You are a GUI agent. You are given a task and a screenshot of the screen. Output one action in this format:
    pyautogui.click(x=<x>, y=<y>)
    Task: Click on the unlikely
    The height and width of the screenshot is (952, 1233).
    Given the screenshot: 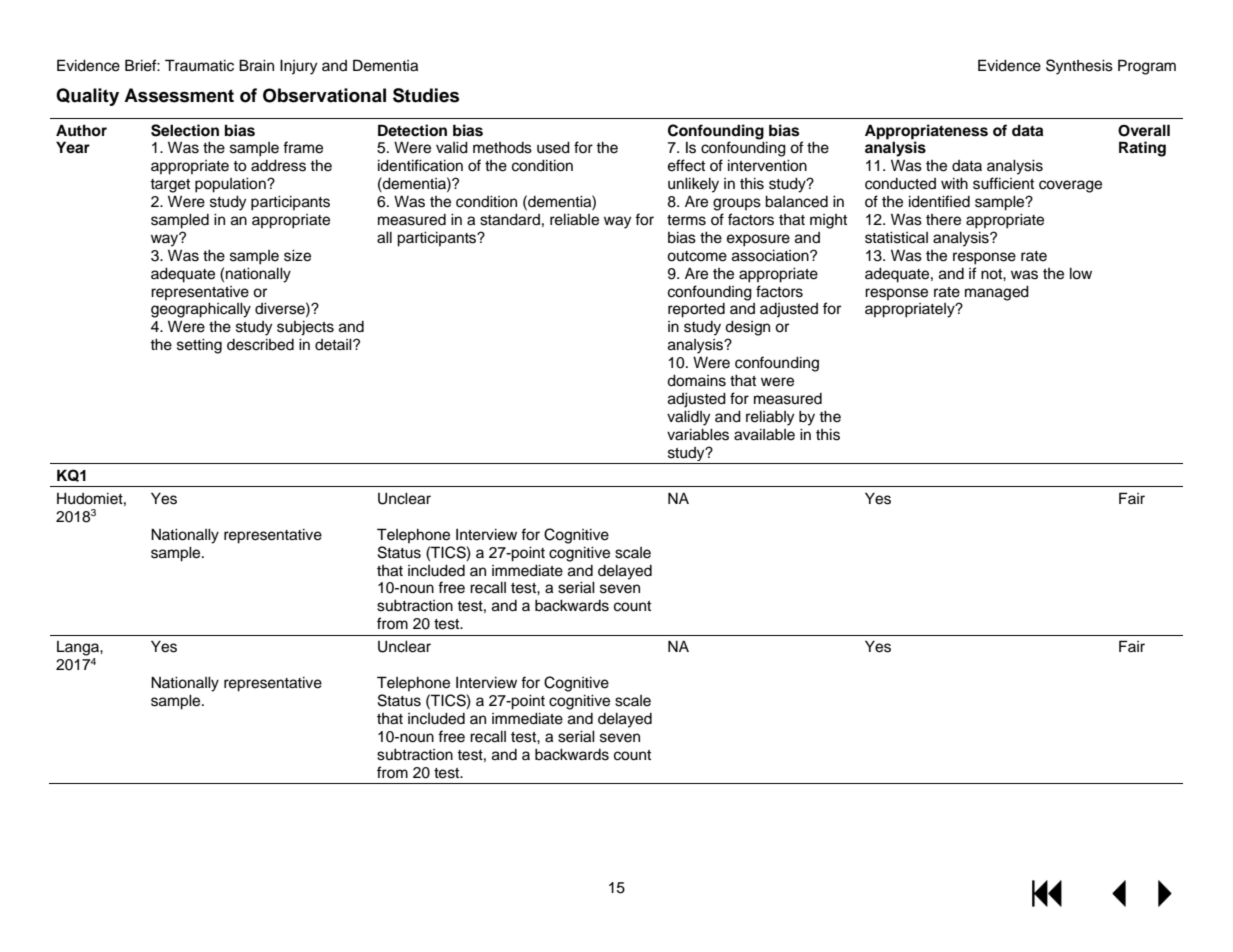 What is the action you would take?
    pyautogui.click(x=693, y=185)
